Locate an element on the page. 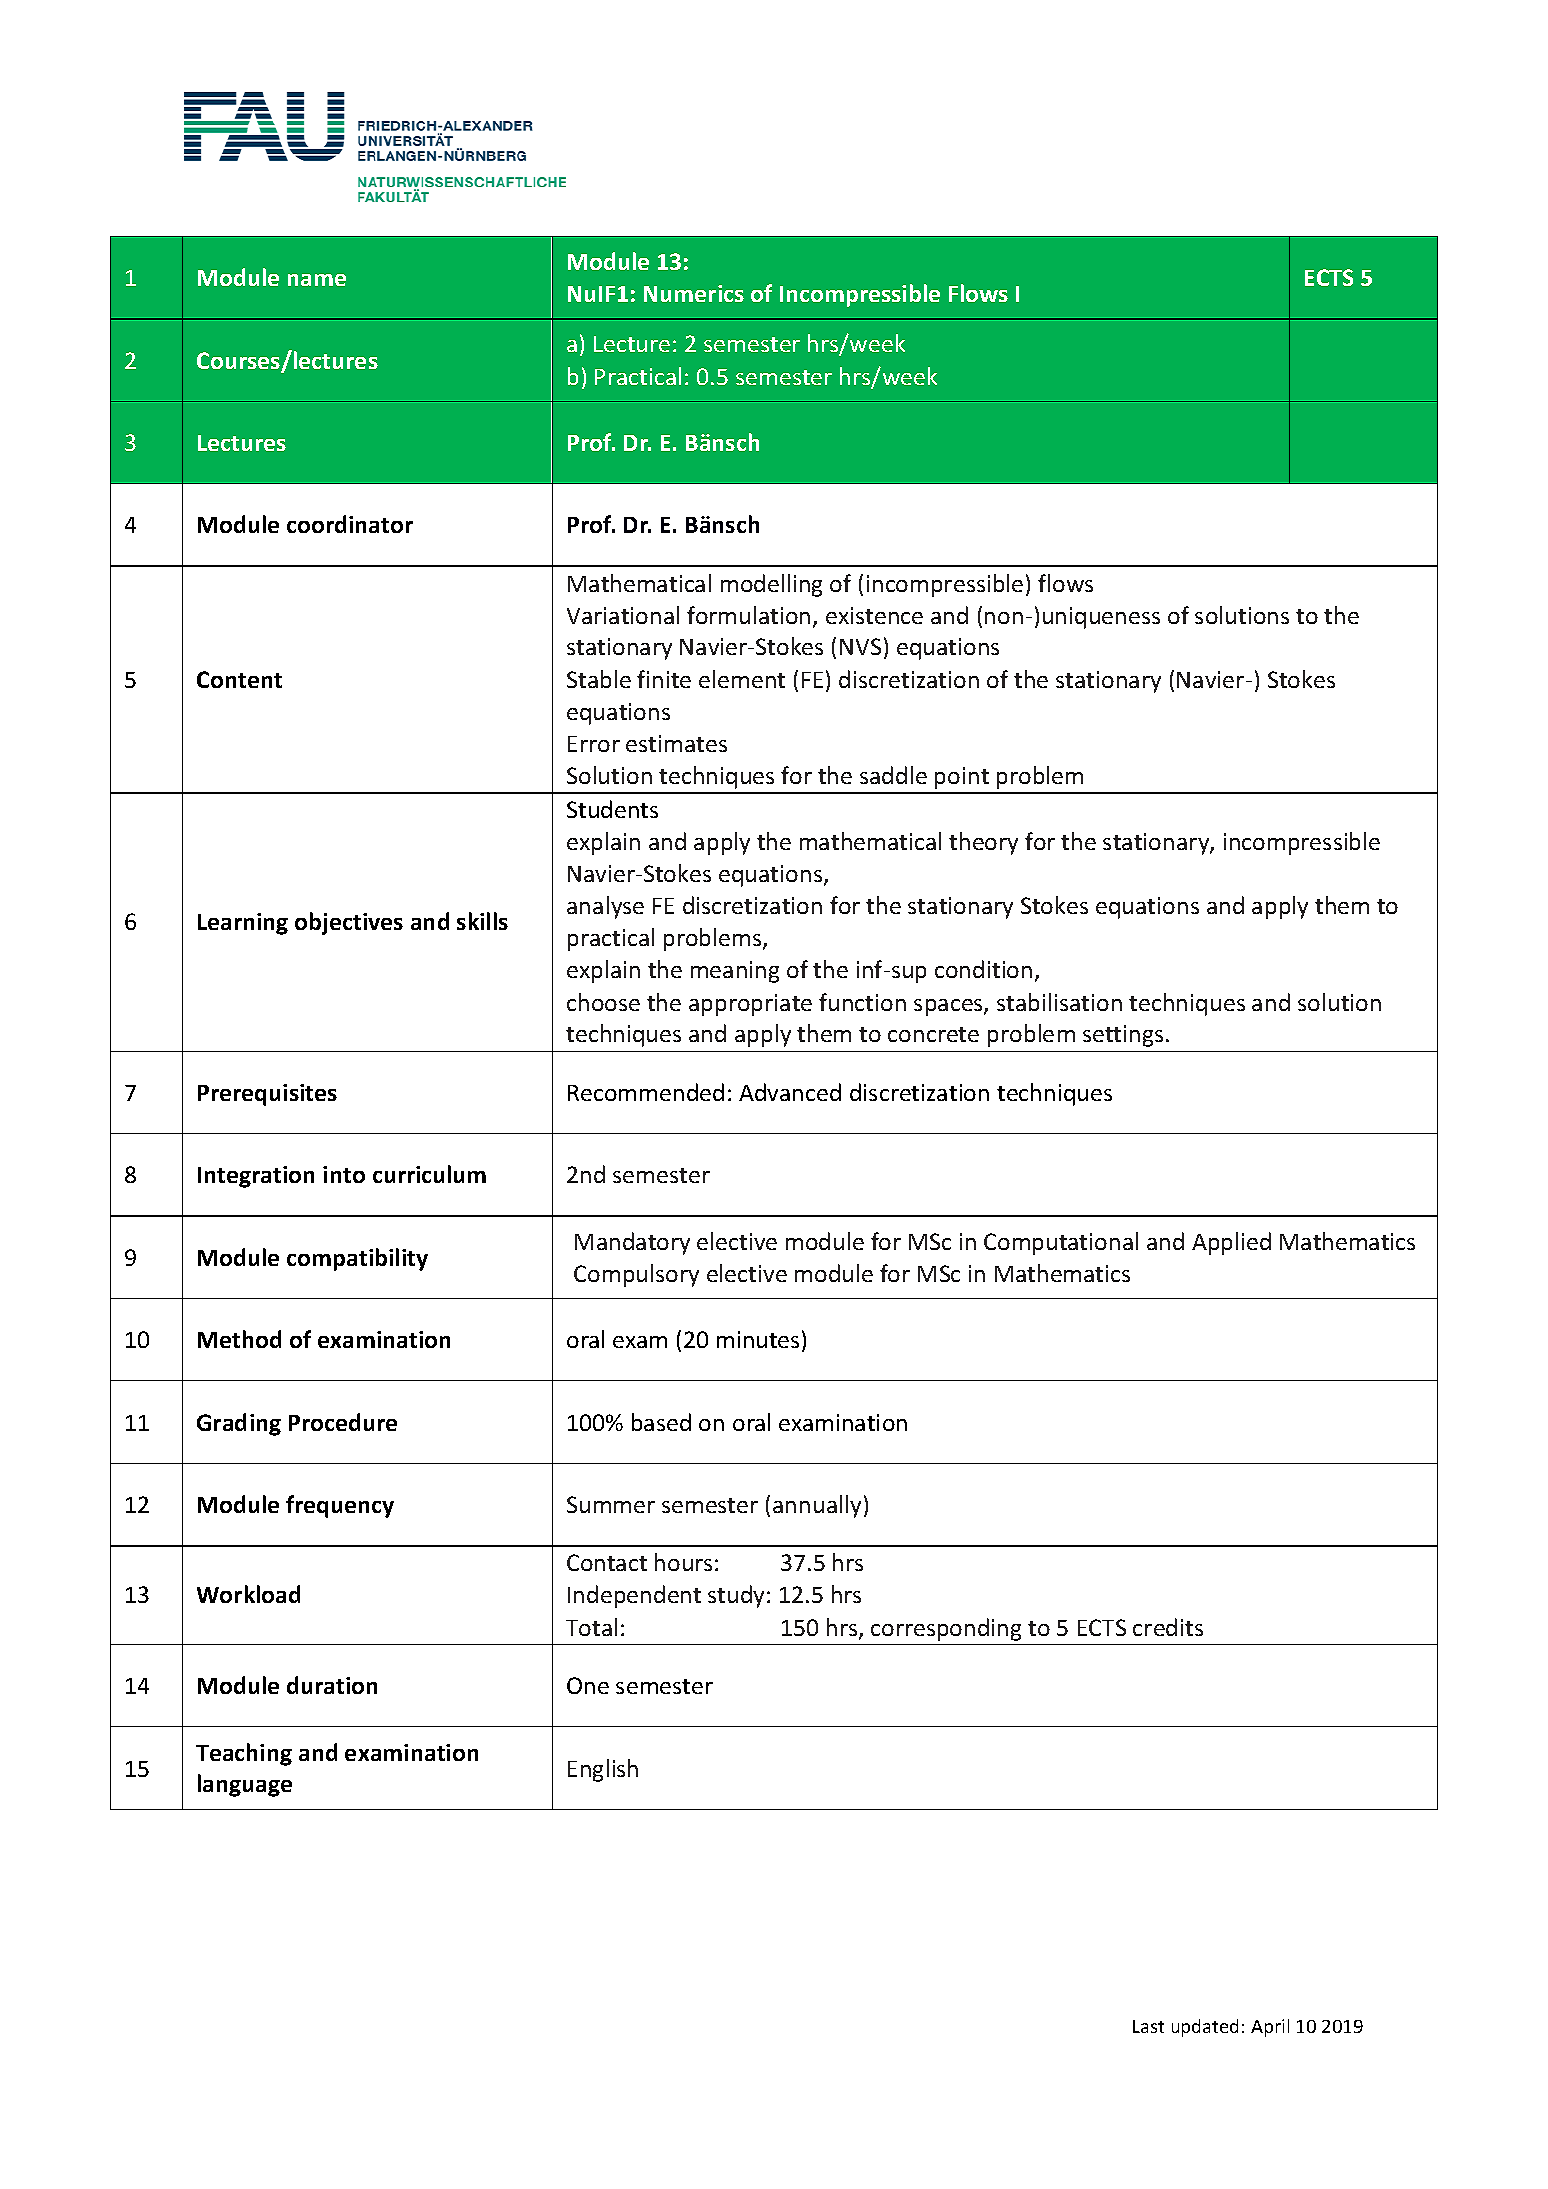  Procedure is located at coordinates (343, 1422).
